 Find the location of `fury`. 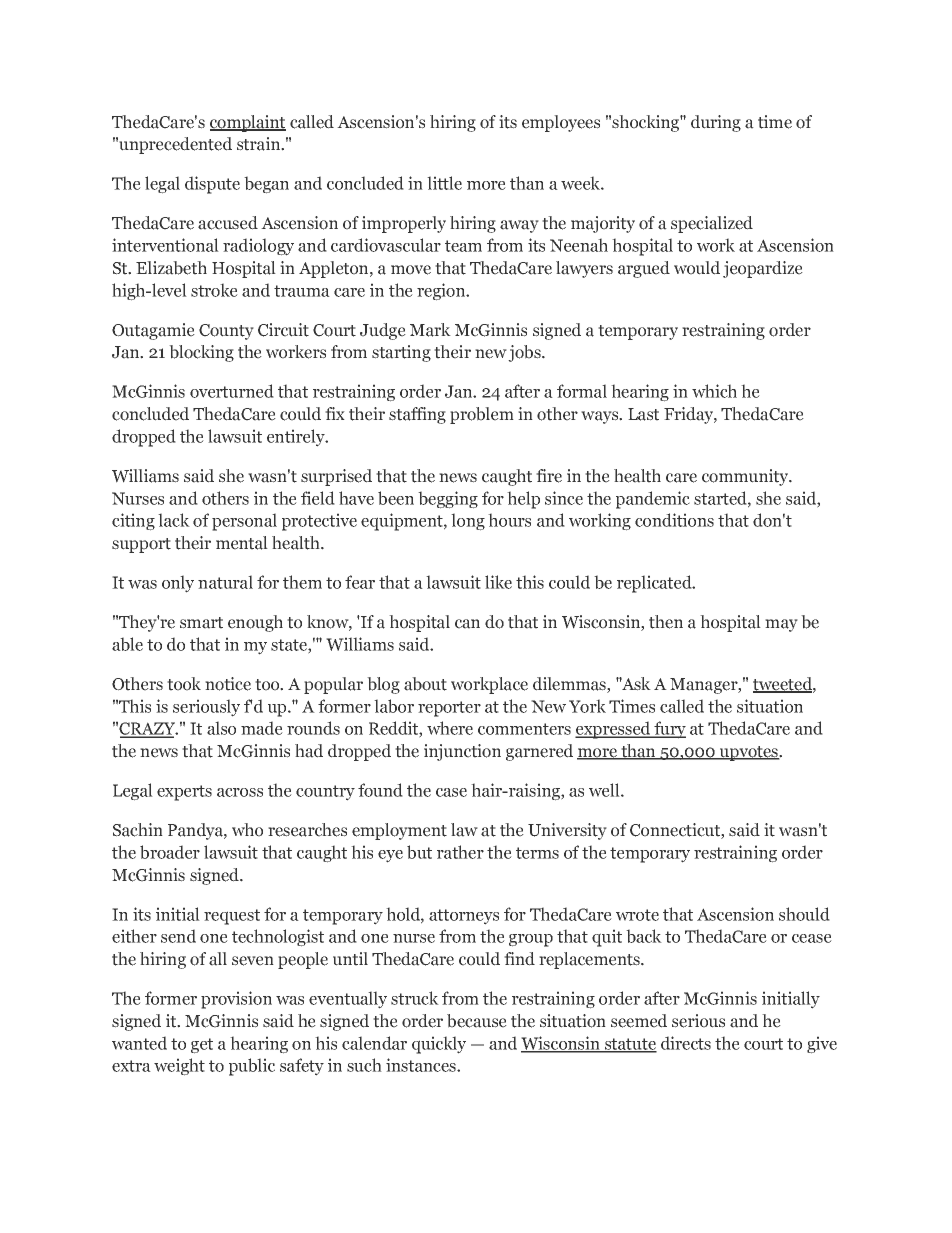

fury is located at coordinates (669, 730).
